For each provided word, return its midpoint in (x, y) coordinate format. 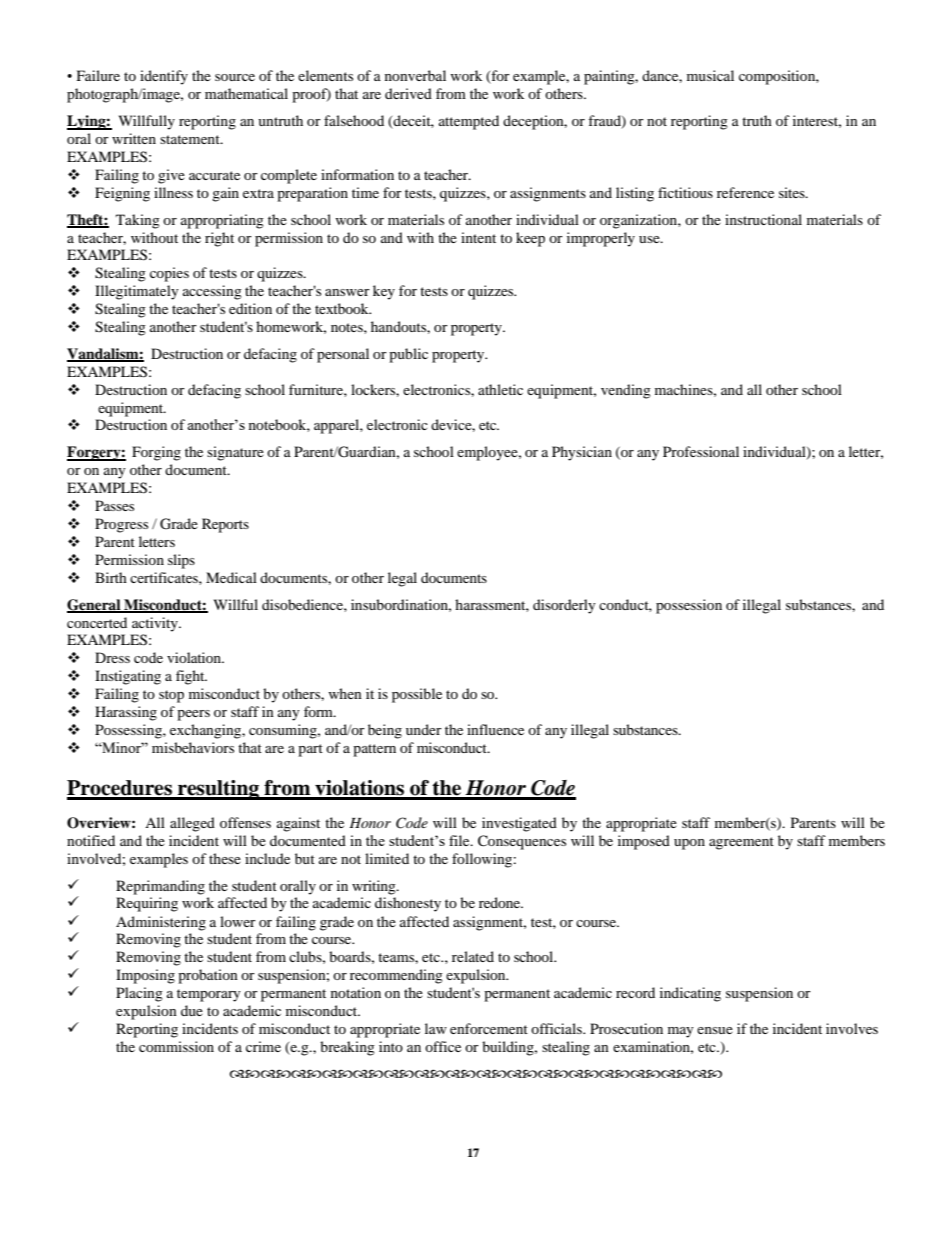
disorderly (564, 606)
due (192, 1010)
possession (689, 606)
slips (181, 561)
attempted (469, 122)
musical (710, 75)
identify (164, 77)
